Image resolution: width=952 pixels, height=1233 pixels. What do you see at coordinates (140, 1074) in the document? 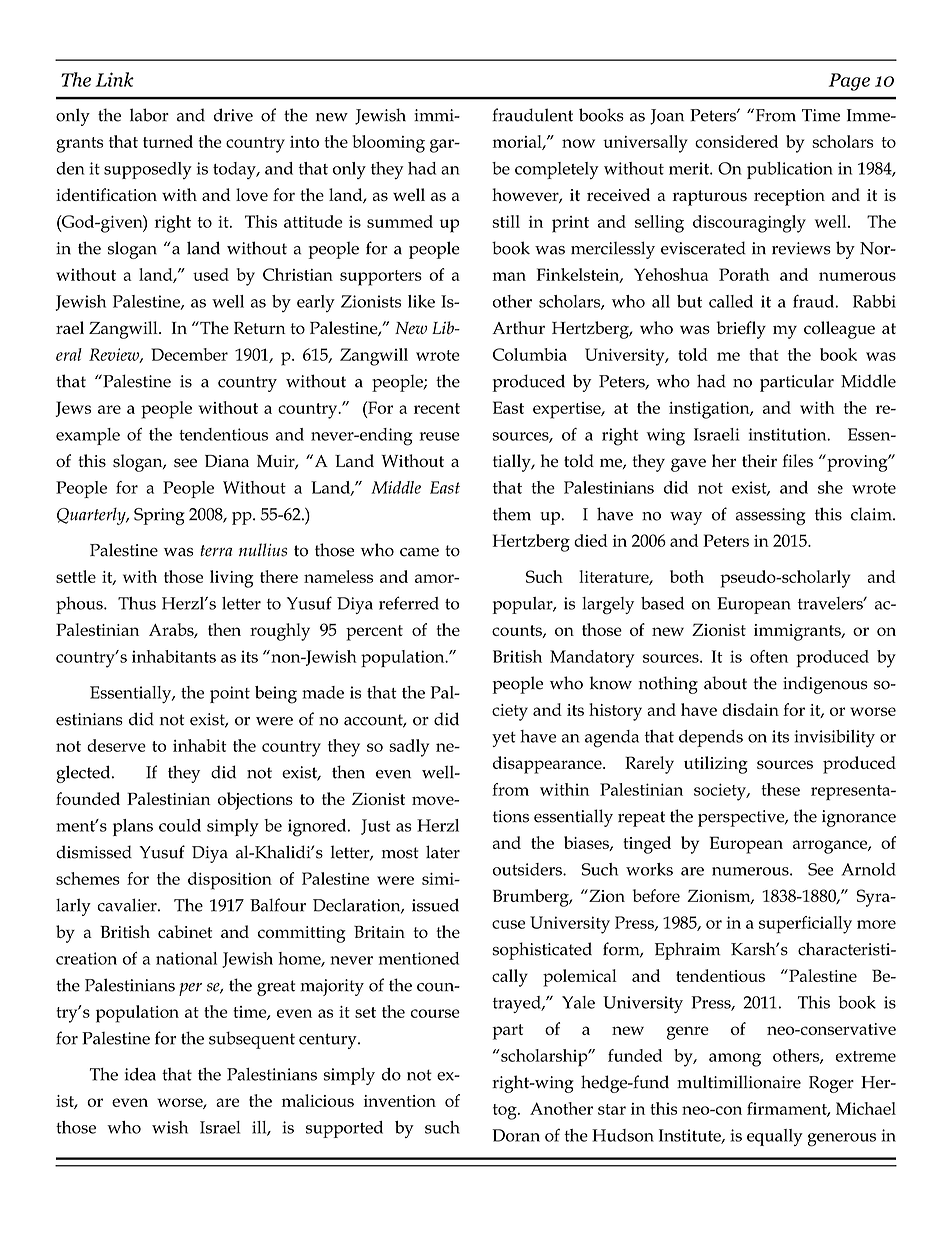
I see `idea` at bounding box center [140, 1074].
